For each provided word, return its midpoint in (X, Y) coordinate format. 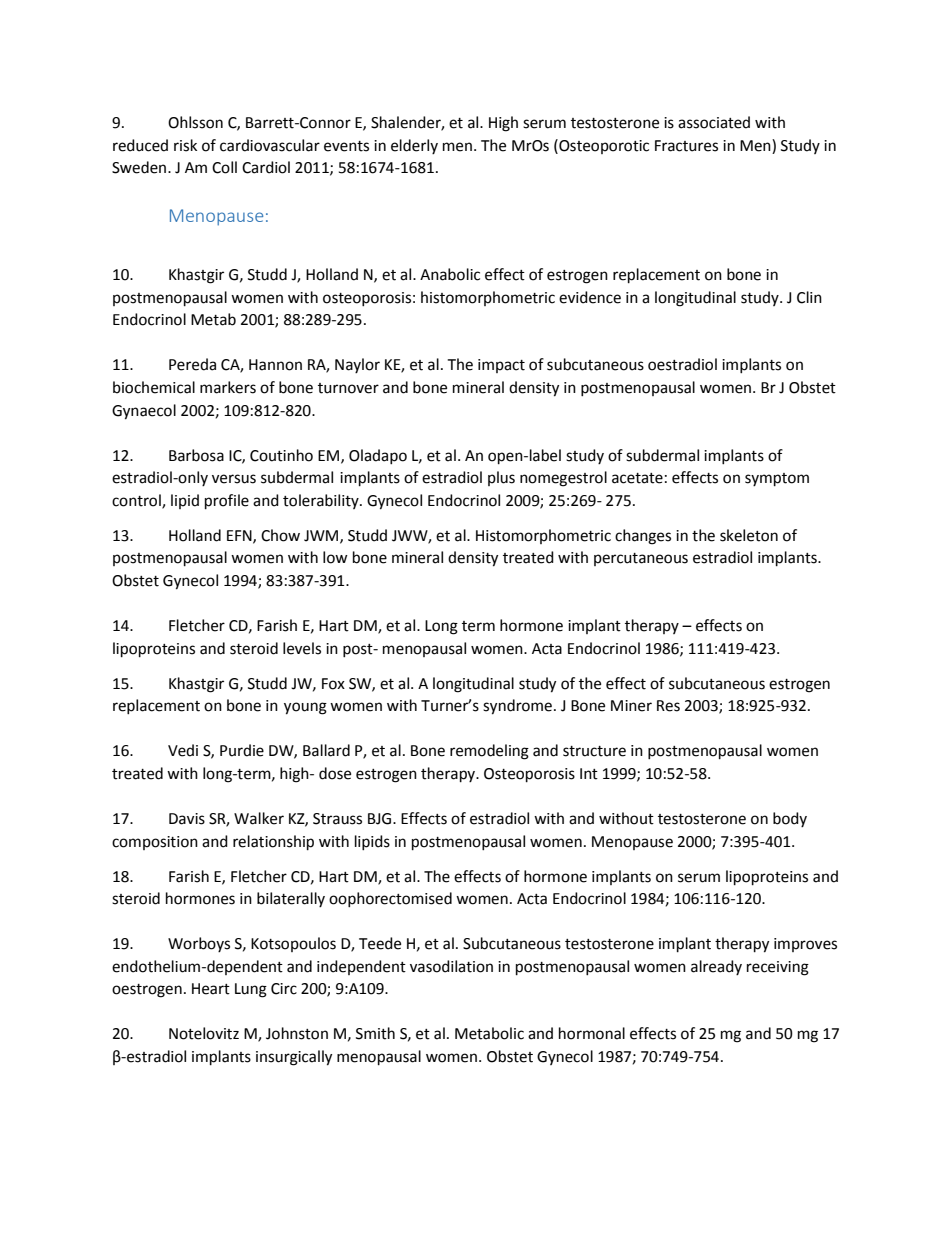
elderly (414, 146)
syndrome (517, 707)
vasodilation (451, 966)
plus (501, 478)
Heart (211, 989)
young (305, 708)
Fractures (686, 146)
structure (594, 751)
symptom (777, 480)
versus (234, 479)
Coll (224, 167)
